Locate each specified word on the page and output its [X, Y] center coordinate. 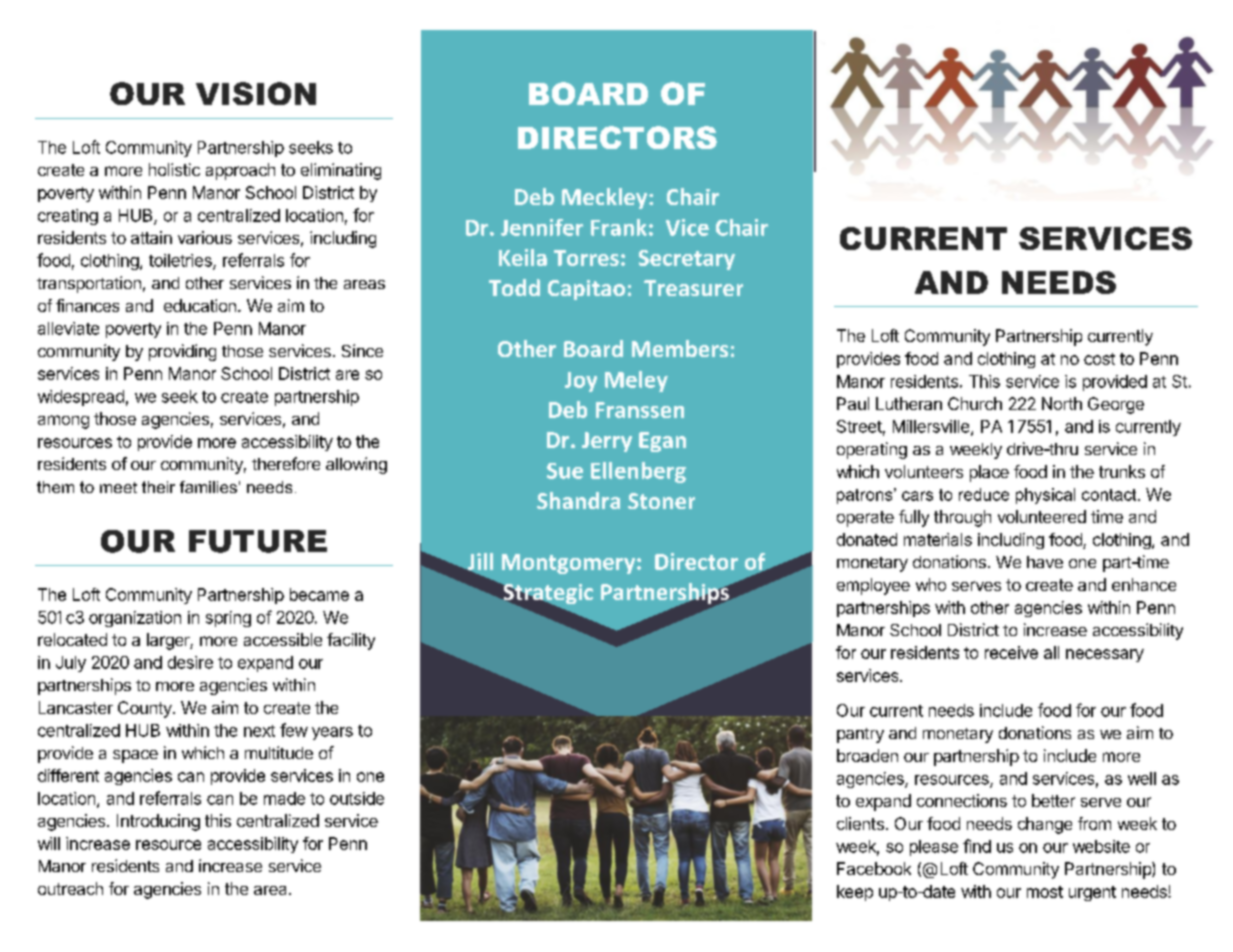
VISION [256, 93]
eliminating [341, 171]
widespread [81, 398]
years [332, 733]
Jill [479, 562]
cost [1099, 359]
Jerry [607, 442]
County [146, 709]
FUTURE [258, 541]
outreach [70, 888]
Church [975, 403]
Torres [586, 258]
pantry [860, 735]
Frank [619, 227]
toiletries [181, 261]
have [1045, 562]
